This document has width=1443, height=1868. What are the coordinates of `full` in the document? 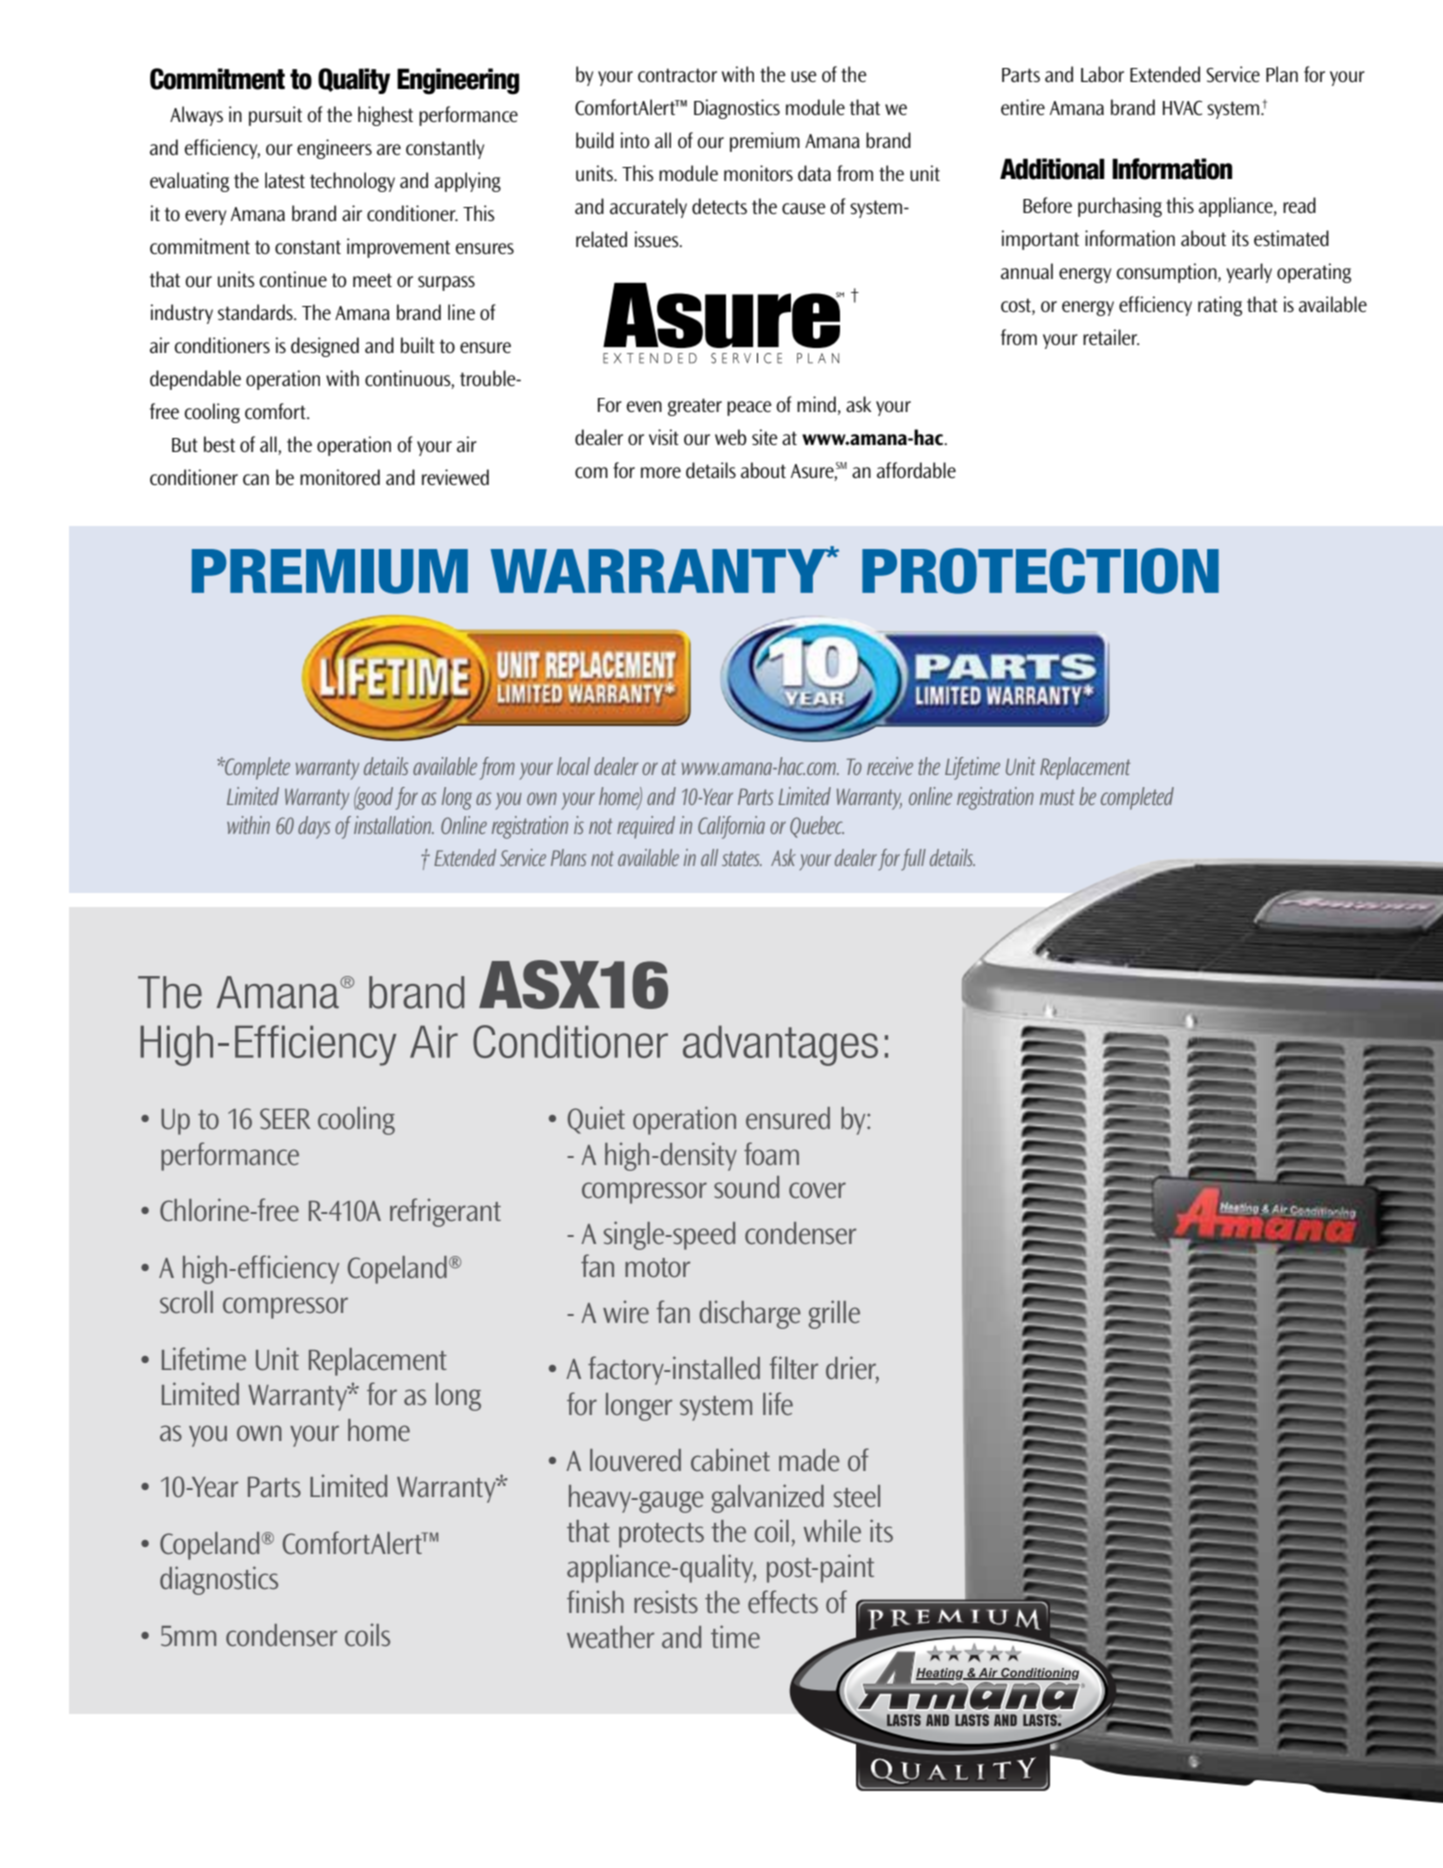 It's located at (913, 860).
